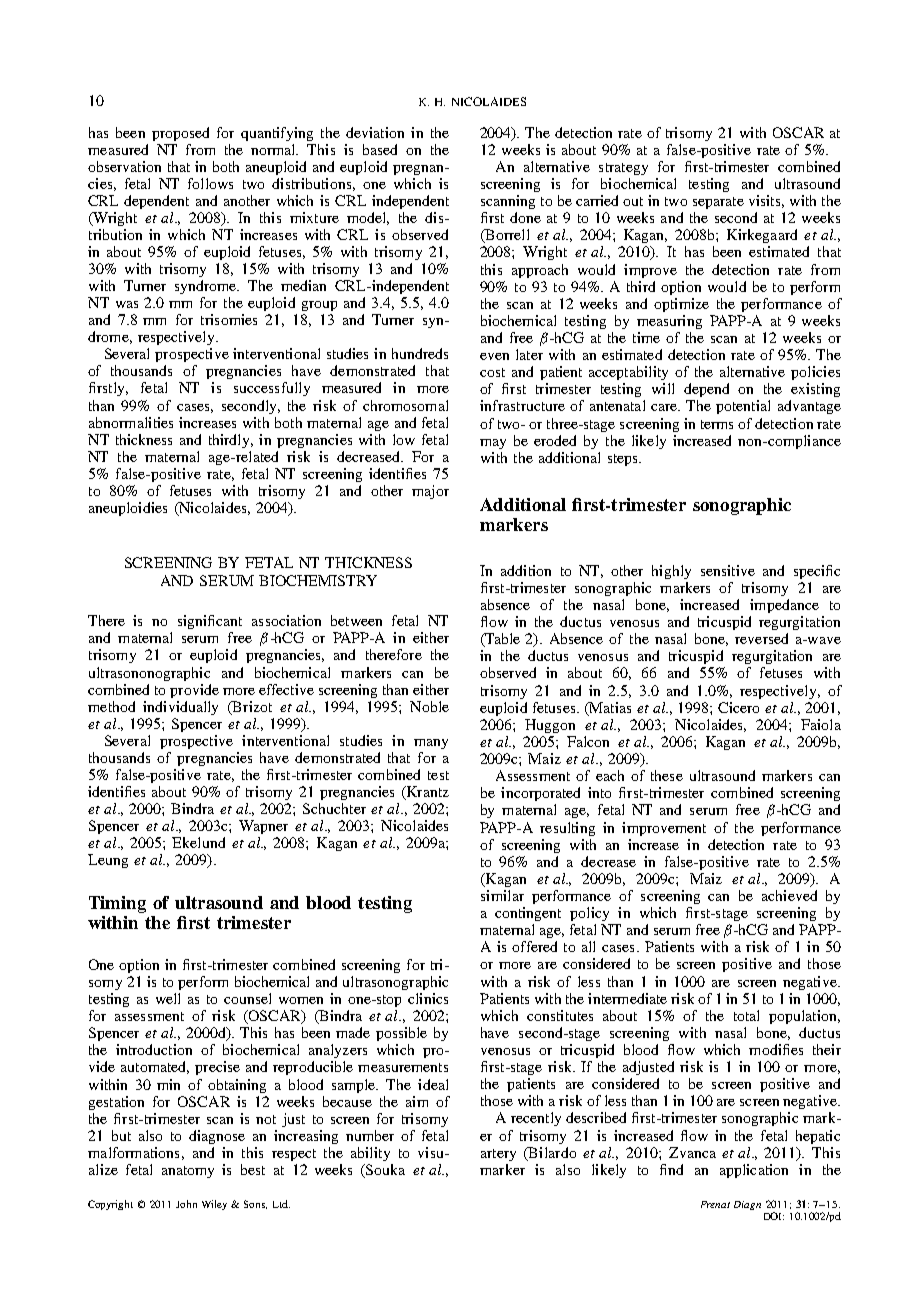 The image size is (924, 1308). What do you see at coordinates (210, 183) in the screenshot?
I see `follows` at bounding box center [210, 183].
